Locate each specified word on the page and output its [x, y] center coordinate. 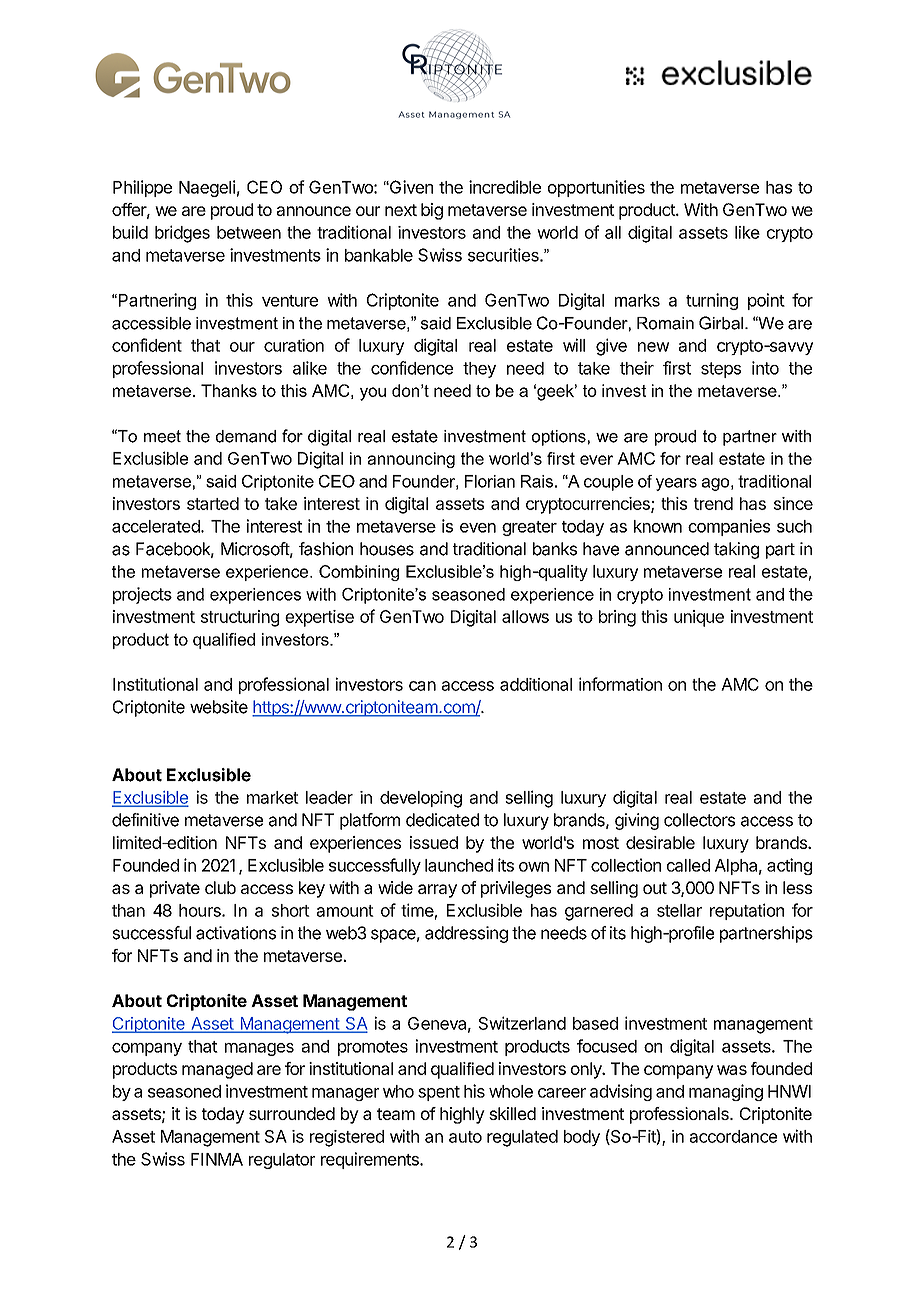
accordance [733, 1136]
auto [465, 1137]
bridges [182, 234]
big [432, 211]
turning [712, 301]
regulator [282, 1161]
